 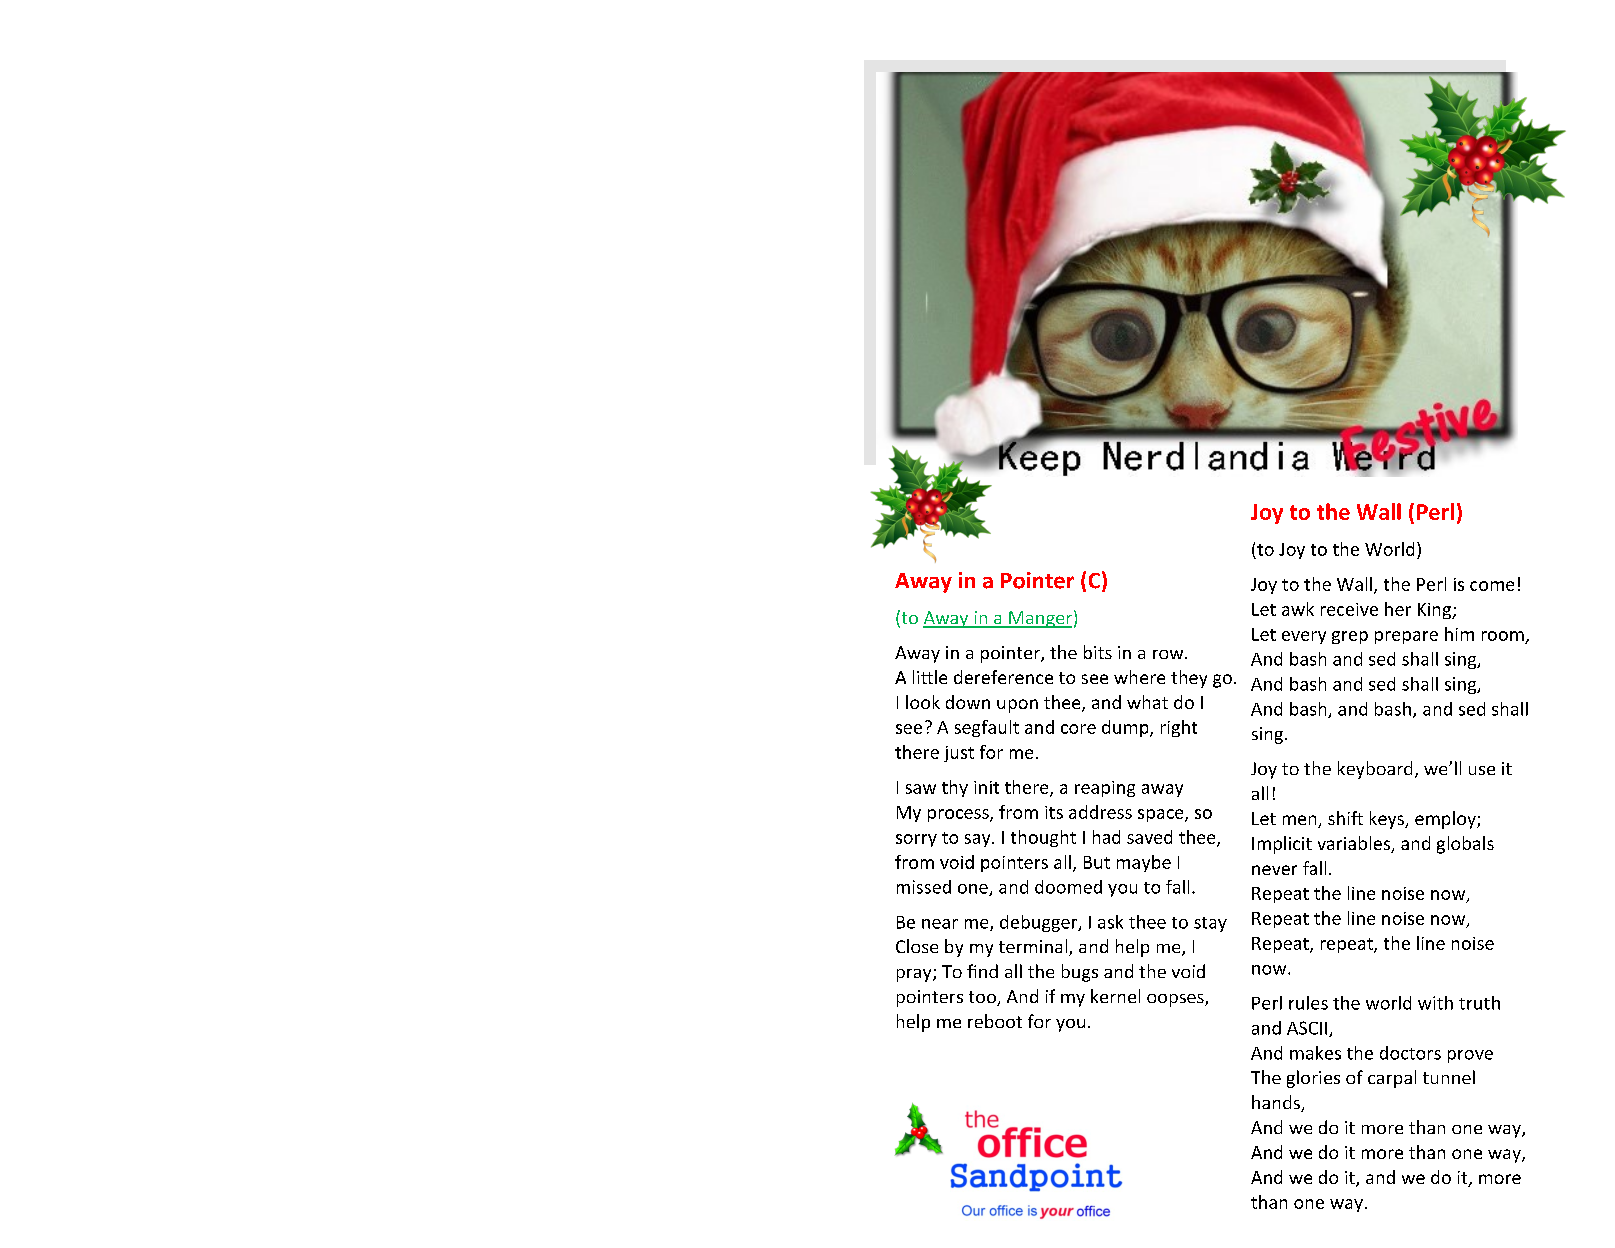 I want to click on King, so click(x=1436, y=611).
